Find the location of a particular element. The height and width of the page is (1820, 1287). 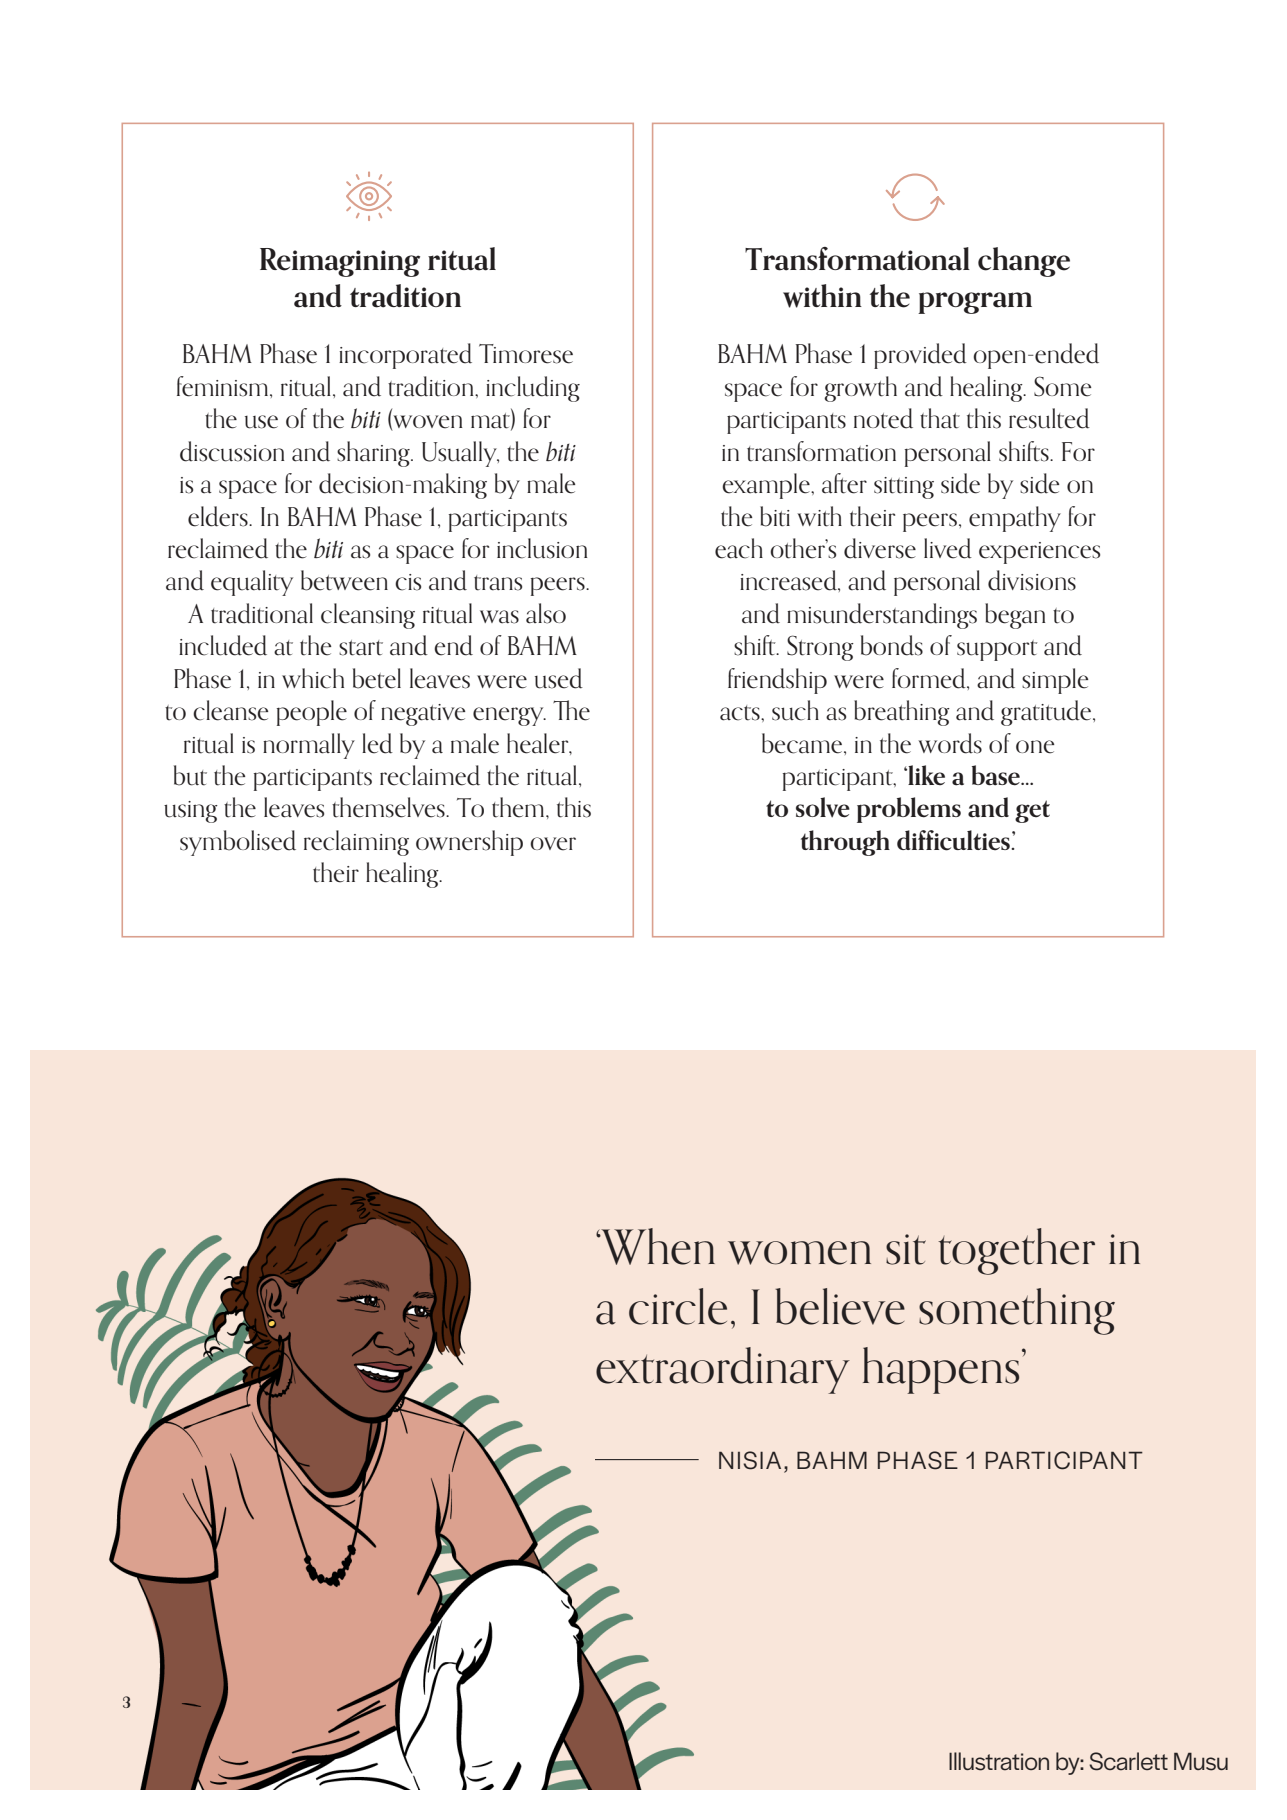

program is located at coordinates (975, 303).
